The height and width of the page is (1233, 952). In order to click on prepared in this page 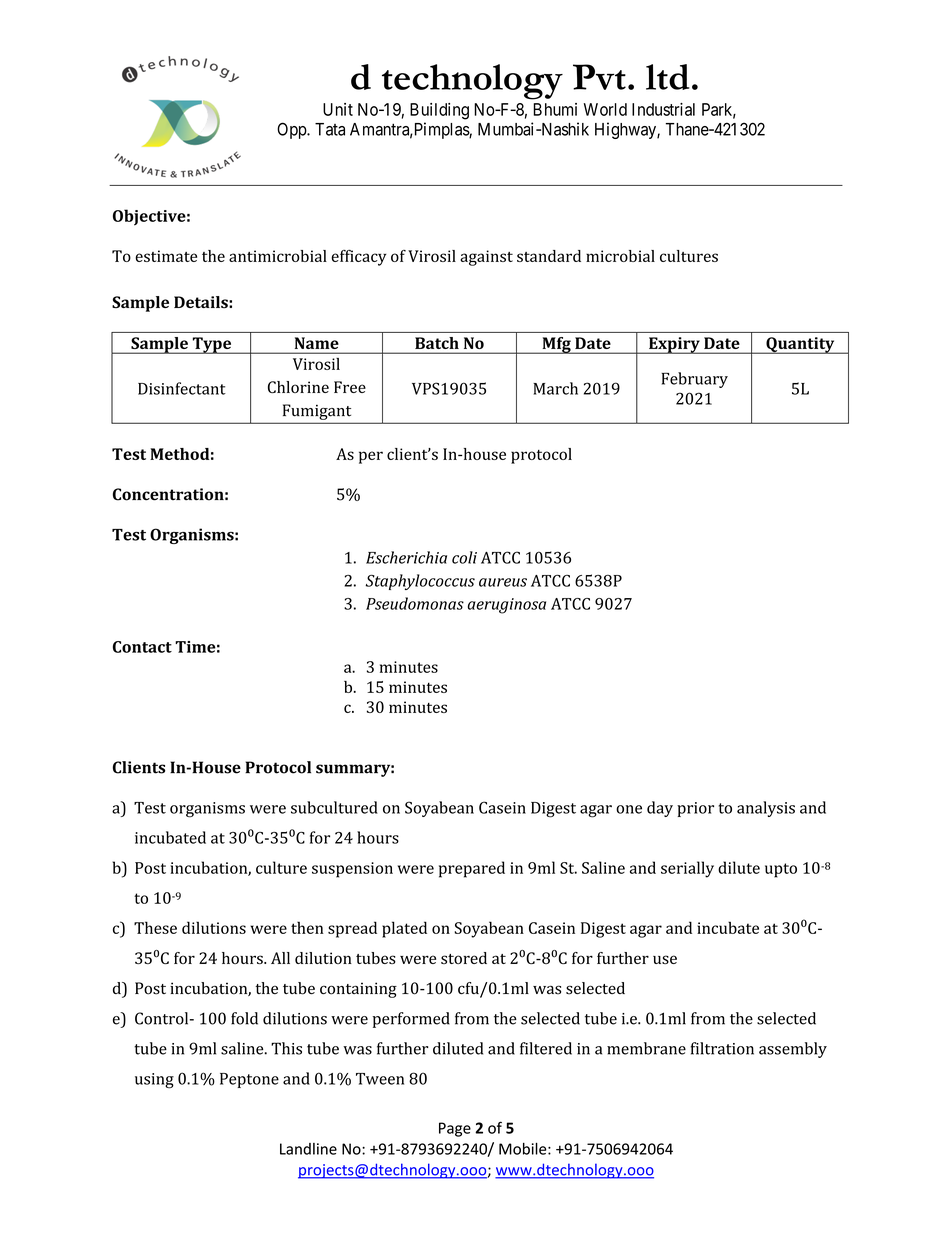, I will do `click(472, 869)`.
